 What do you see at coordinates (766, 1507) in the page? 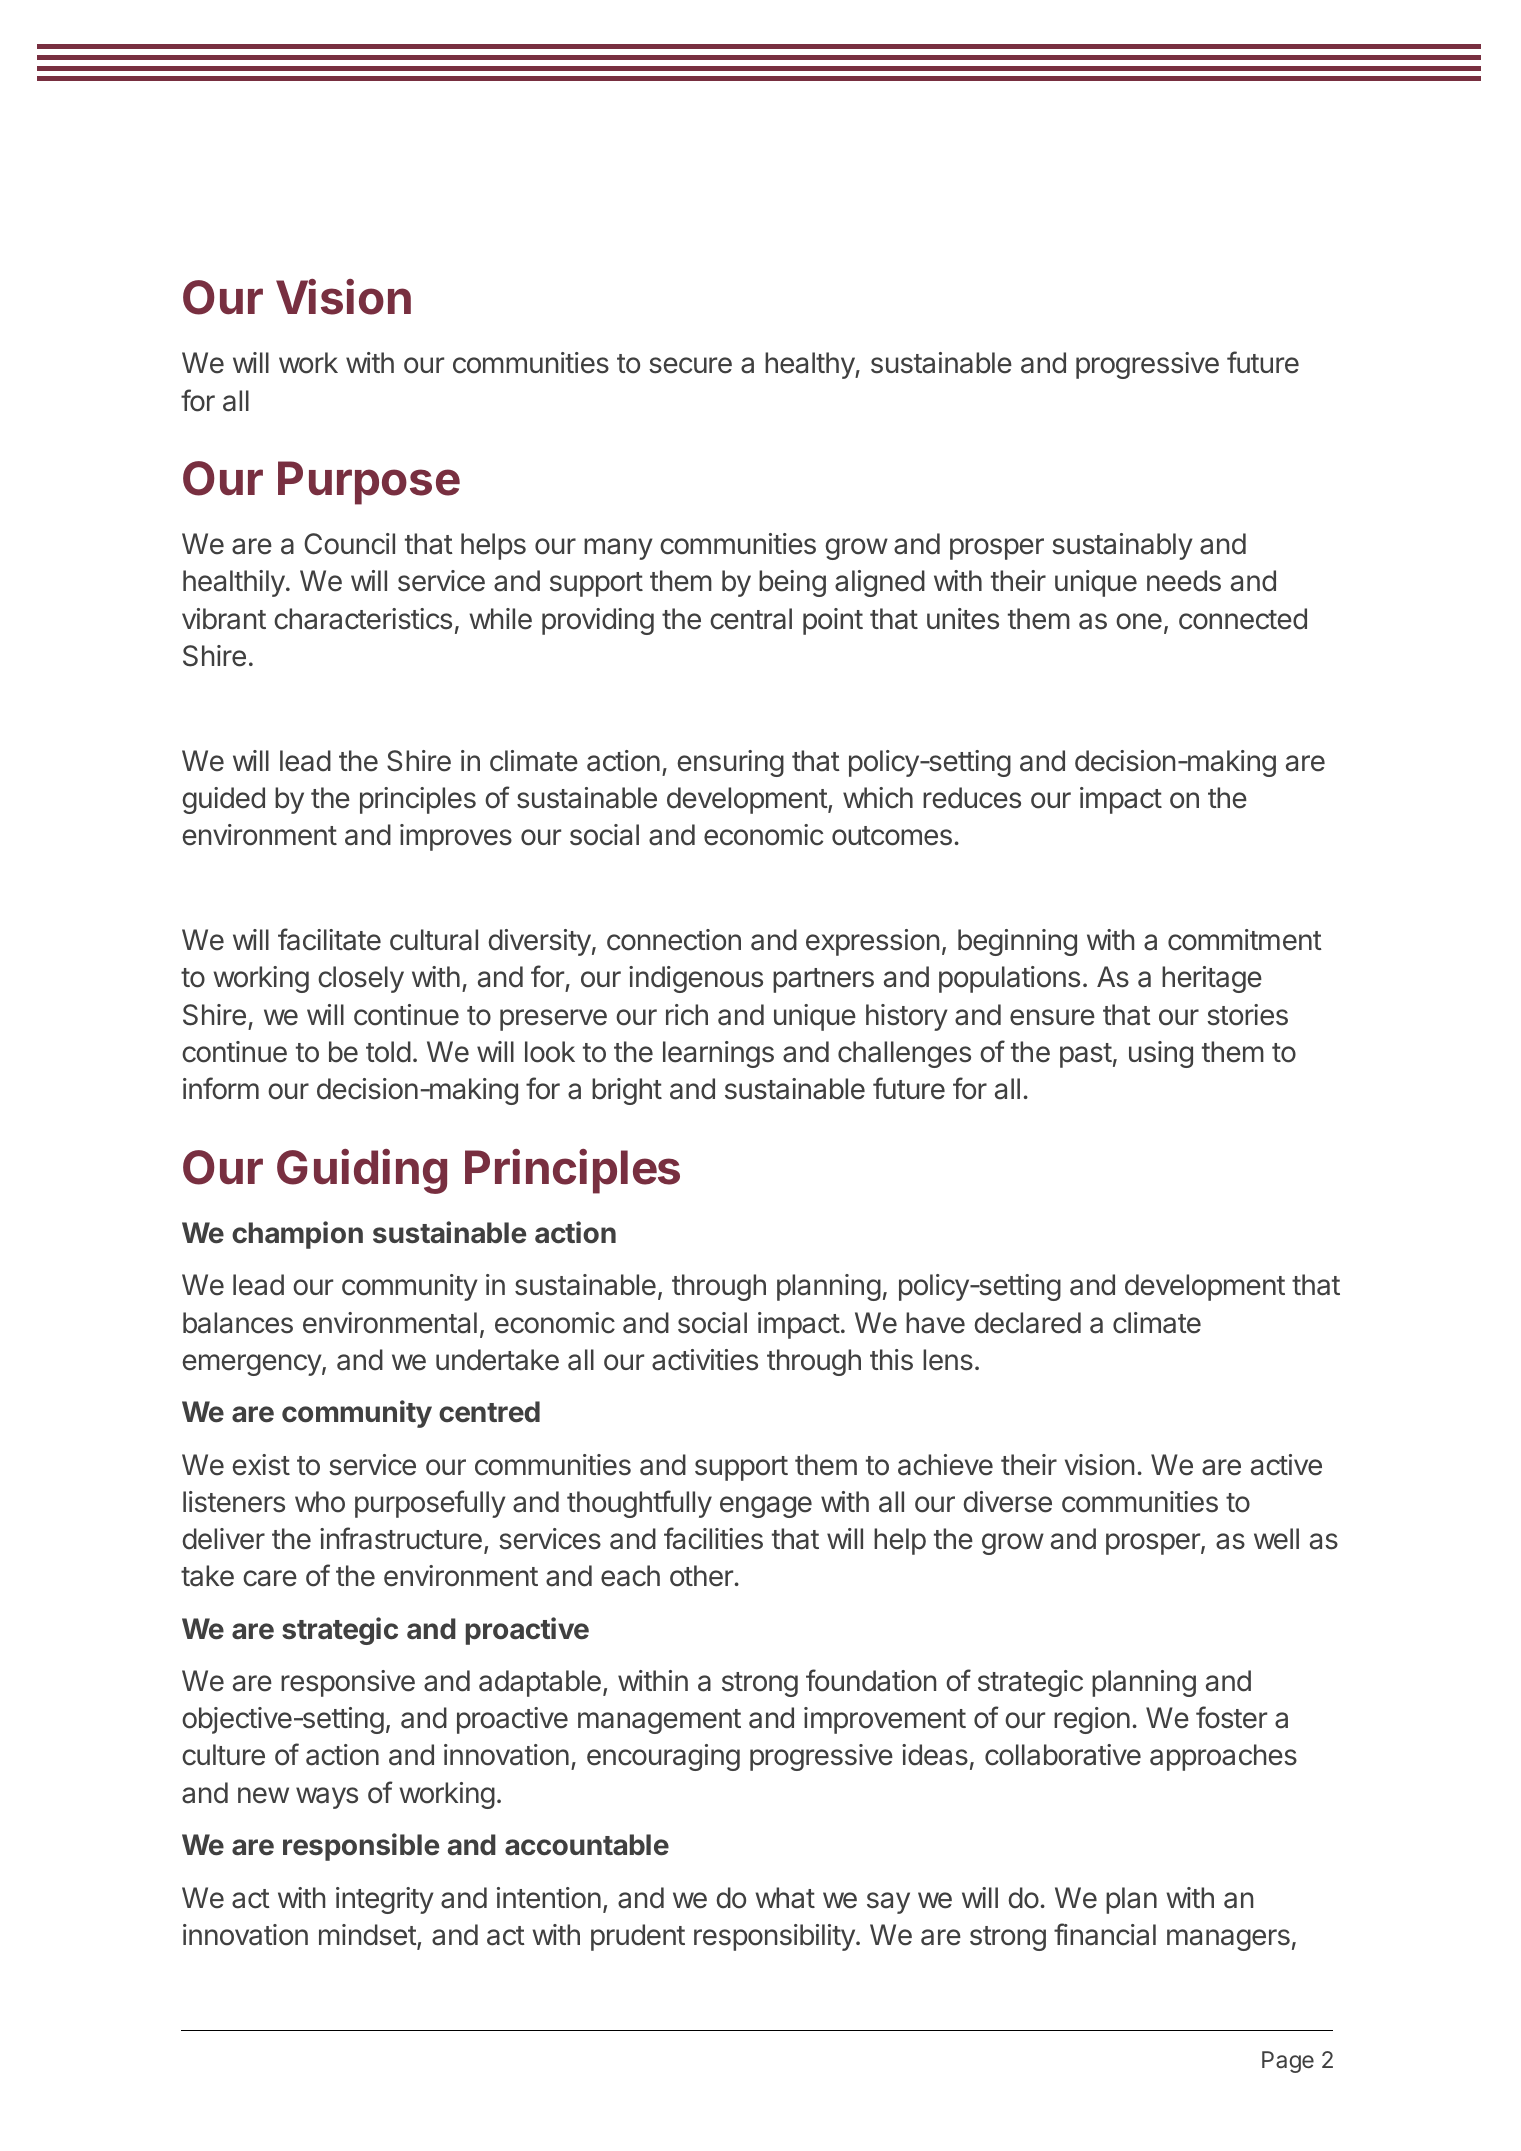
I see `engage` at bounding box center [766, 1507].
